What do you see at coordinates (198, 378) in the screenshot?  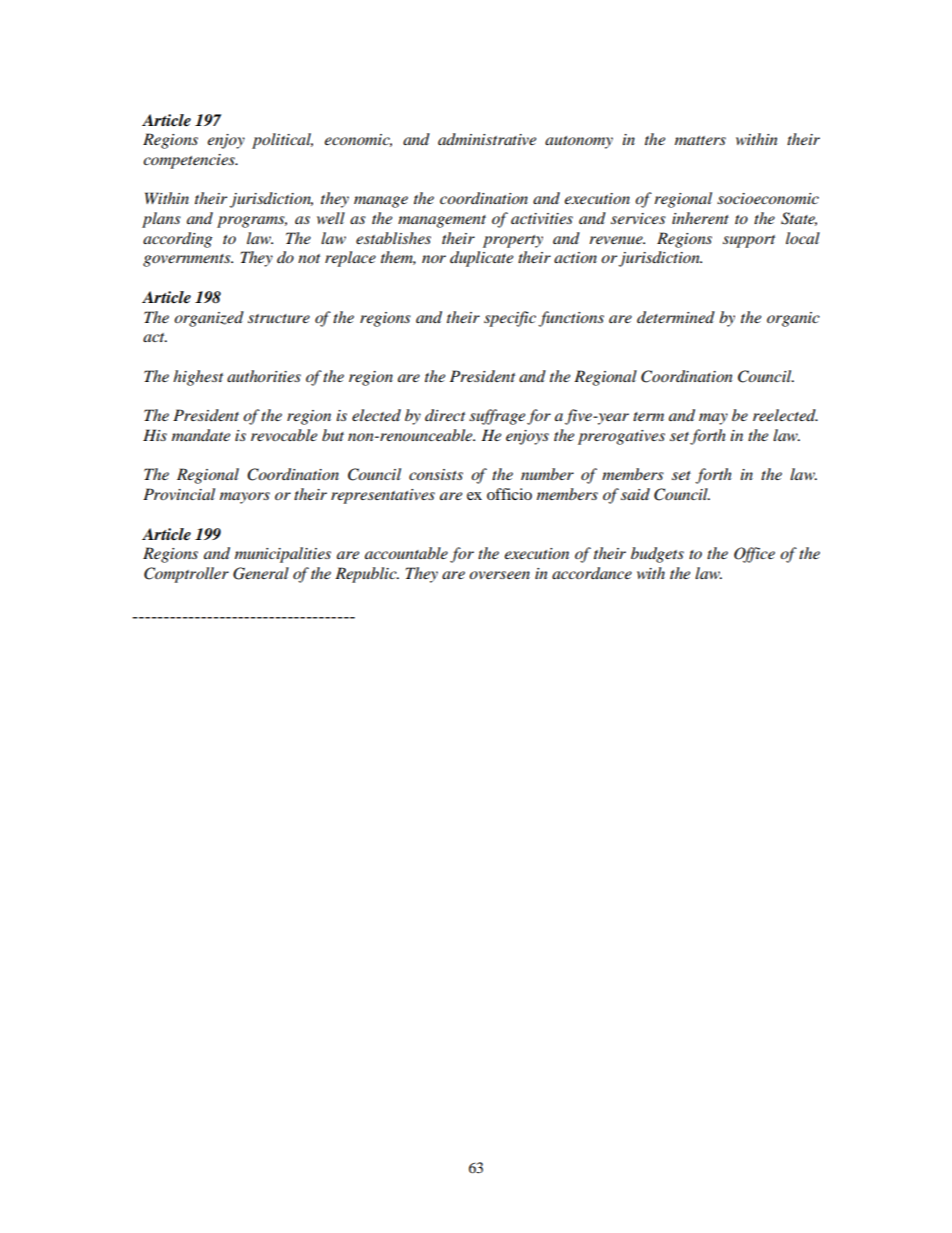 I see `highest` at bounding box center [198, 378].
